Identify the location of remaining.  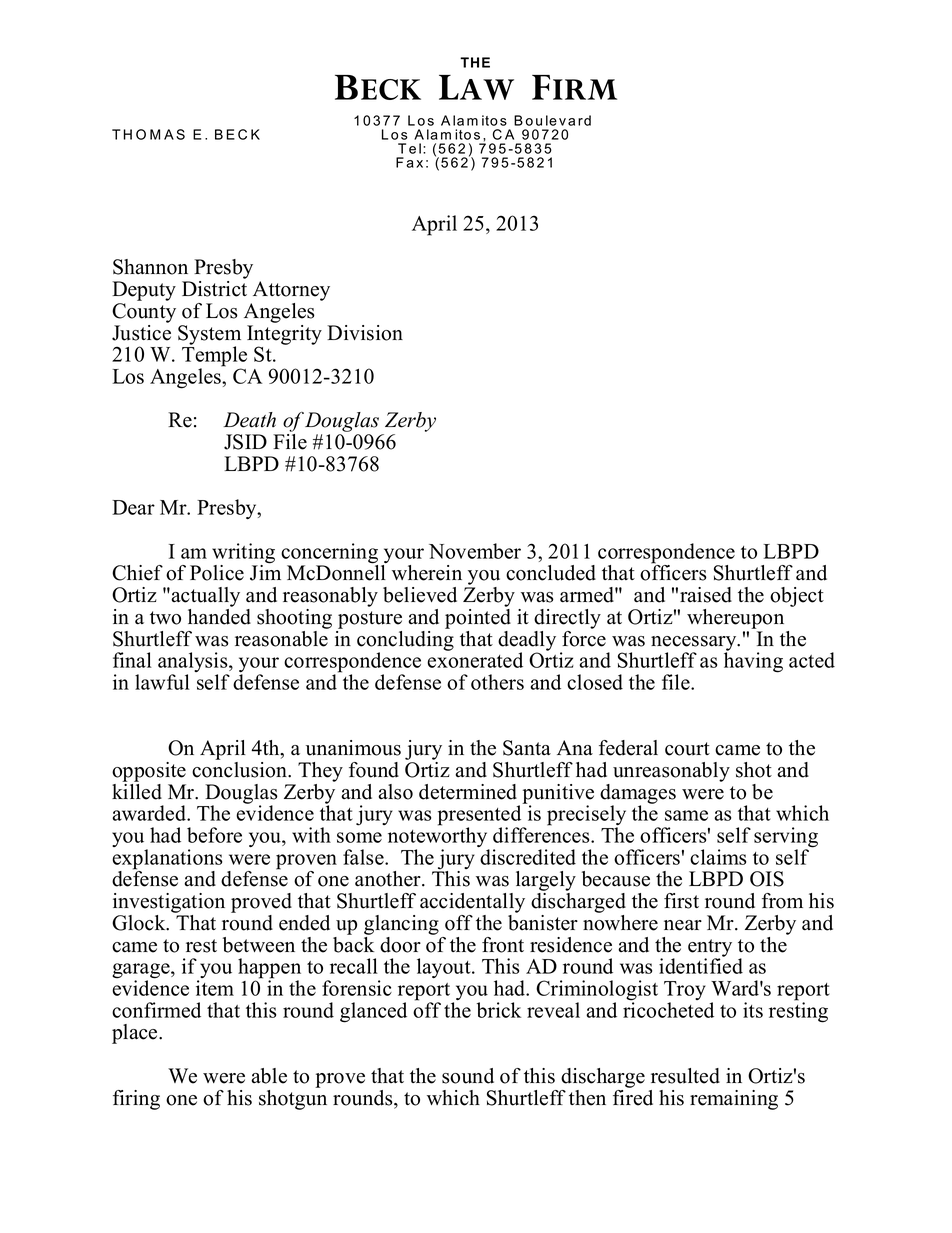
(734, 1100).
